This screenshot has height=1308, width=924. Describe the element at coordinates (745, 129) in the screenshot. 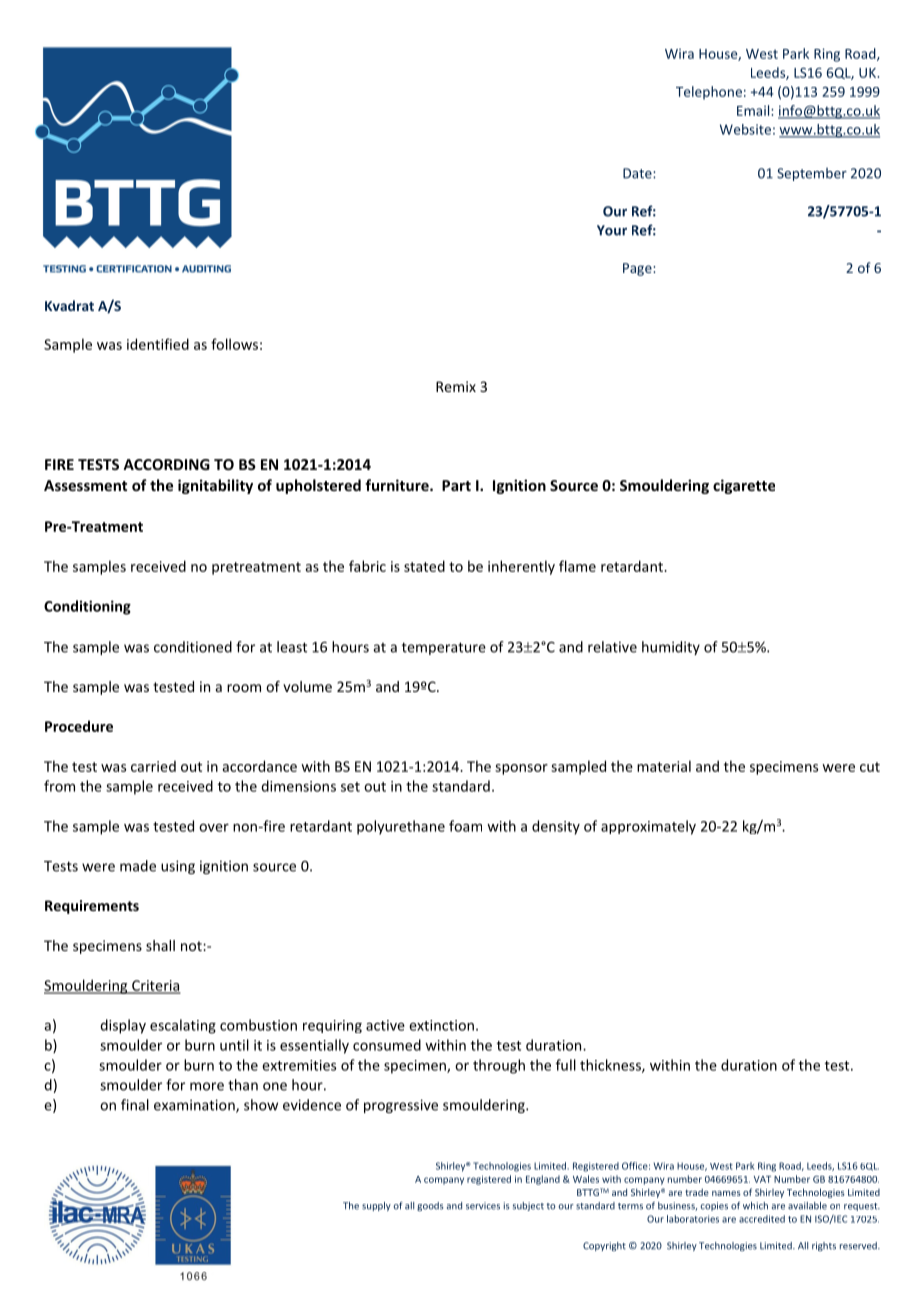

I see `Website` at that location.
